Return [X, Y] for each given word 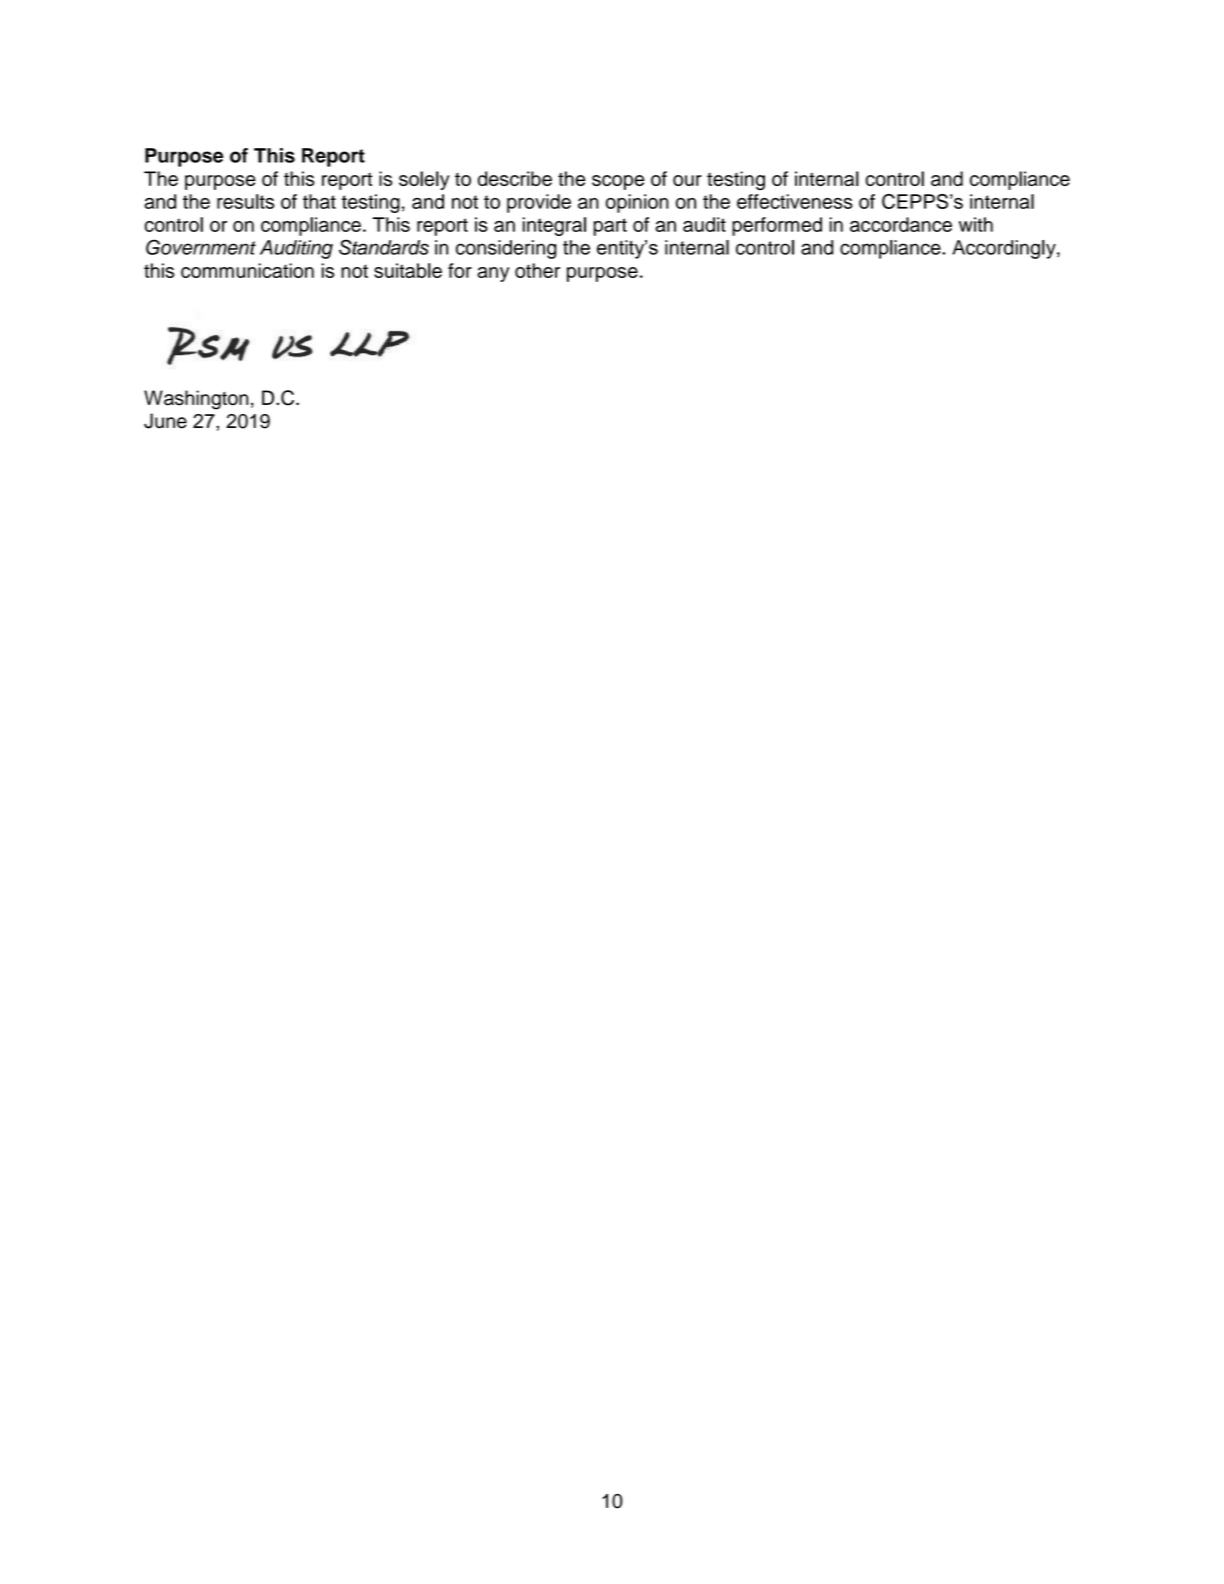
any [493, 274]
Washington [196, 400]
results [245, 201]
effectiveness [795, 201]
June [165, 421]
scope [618, 182]
